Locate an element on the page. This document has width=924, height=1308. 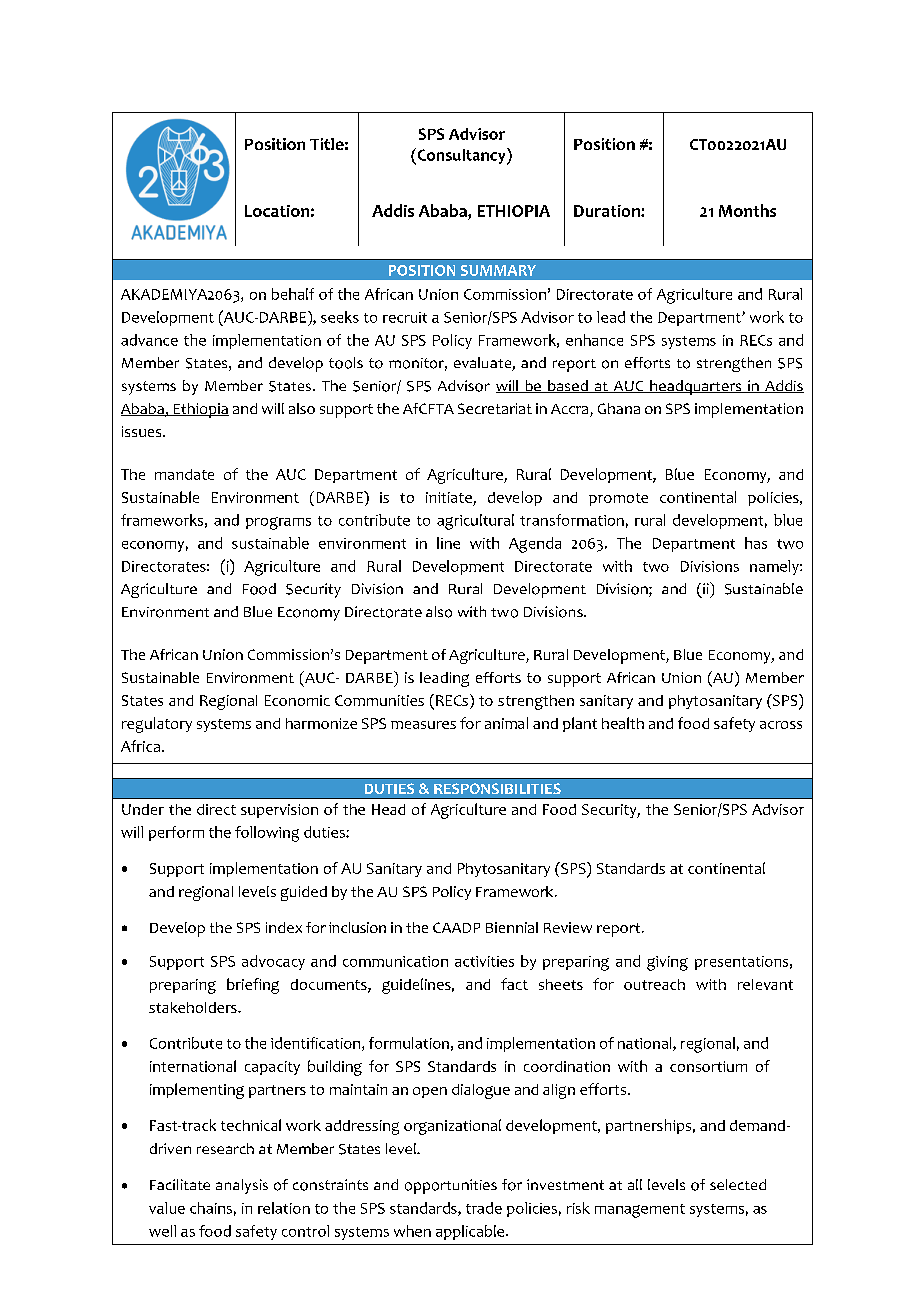
behalf is located at coordinates (293, 294).
